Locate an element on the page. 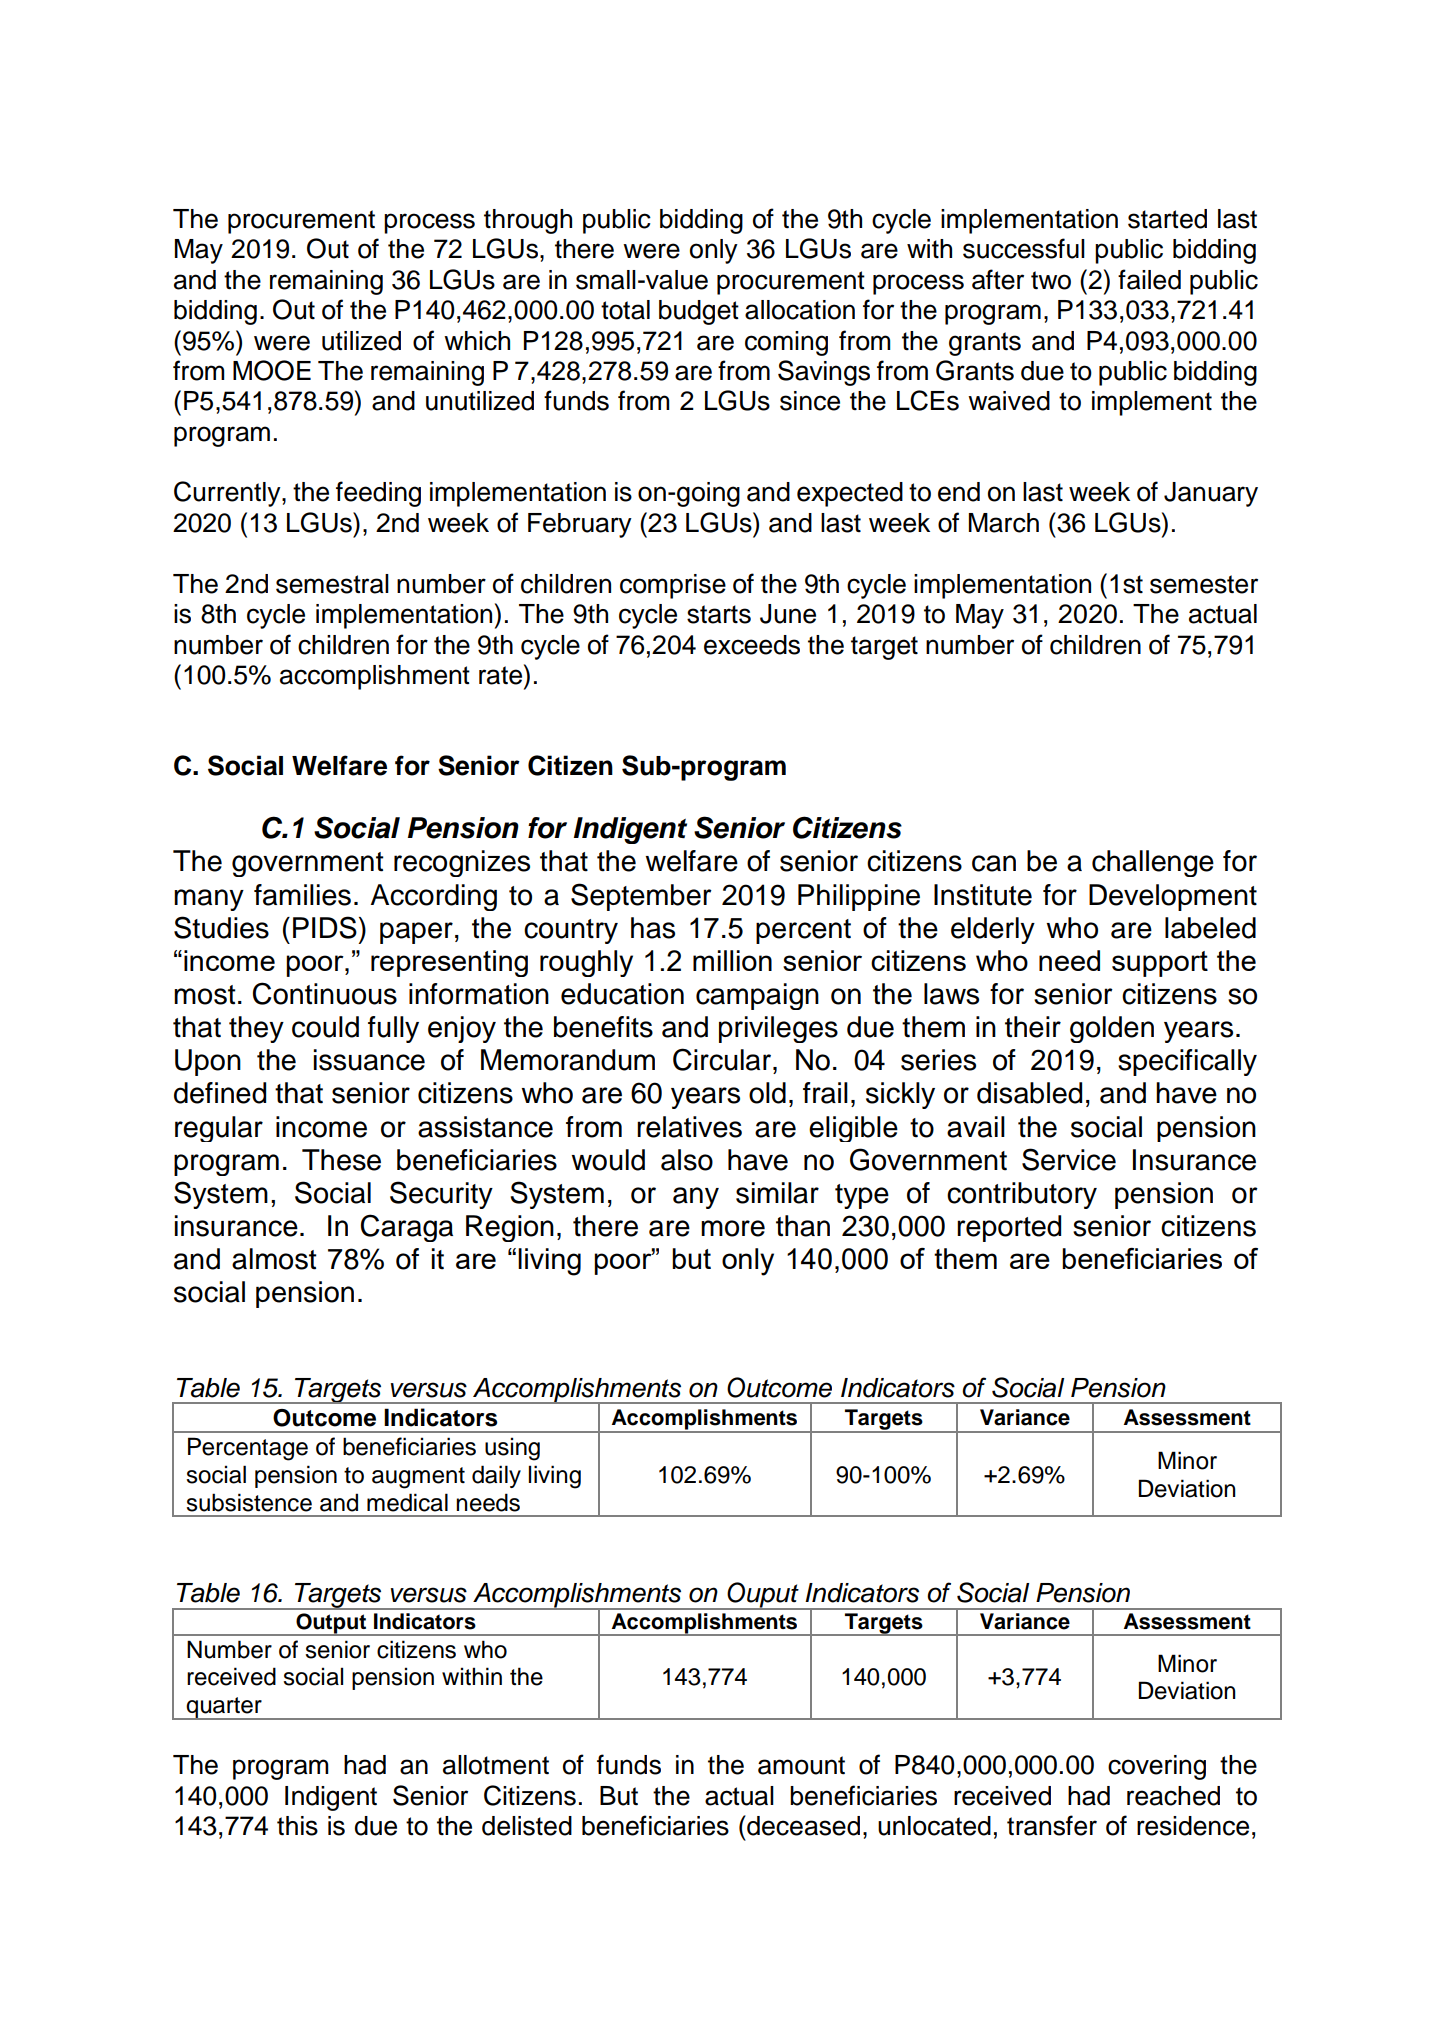  comprise is located at coordinates (673, 586).
